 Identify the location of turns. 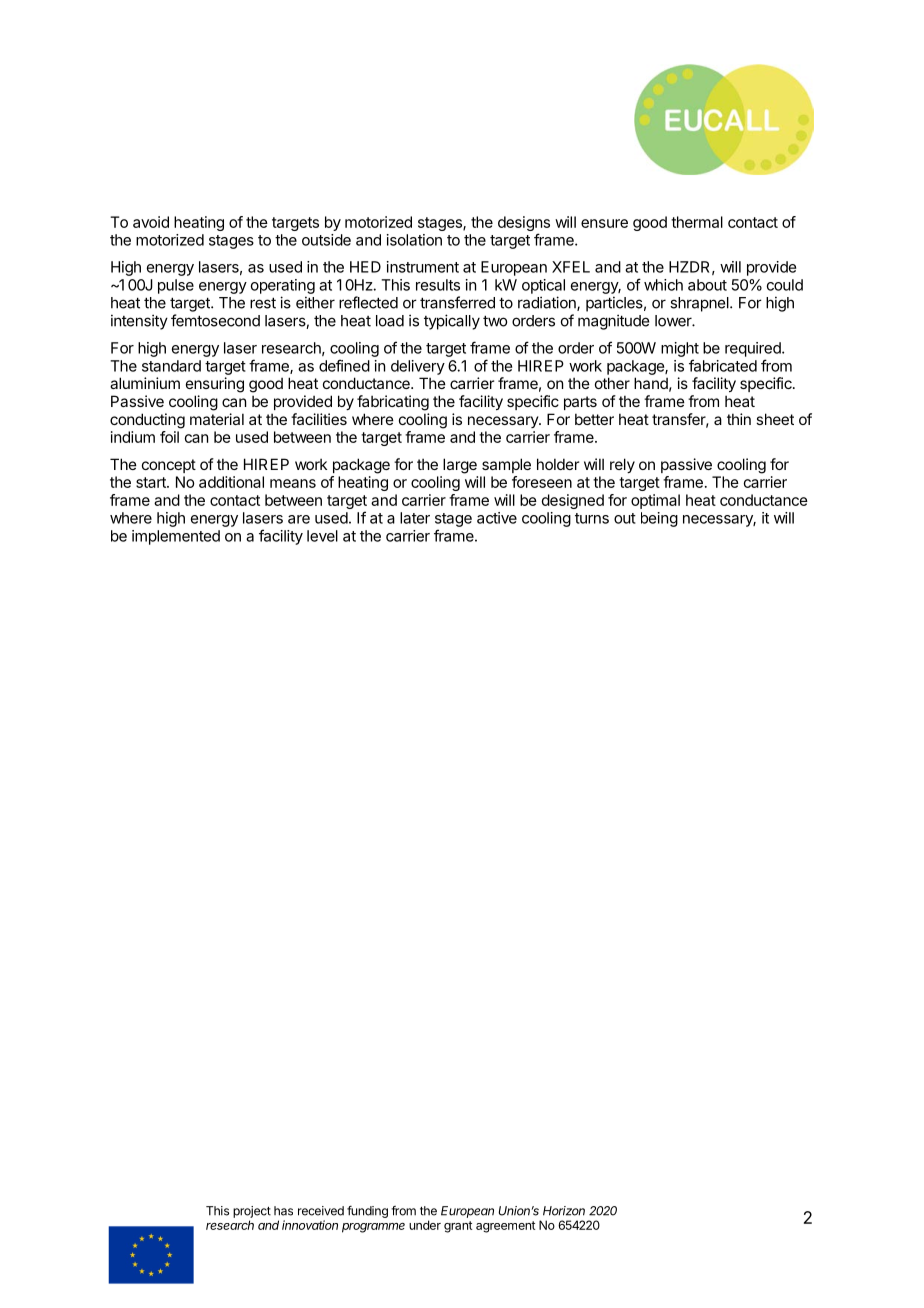
(592, 518).
